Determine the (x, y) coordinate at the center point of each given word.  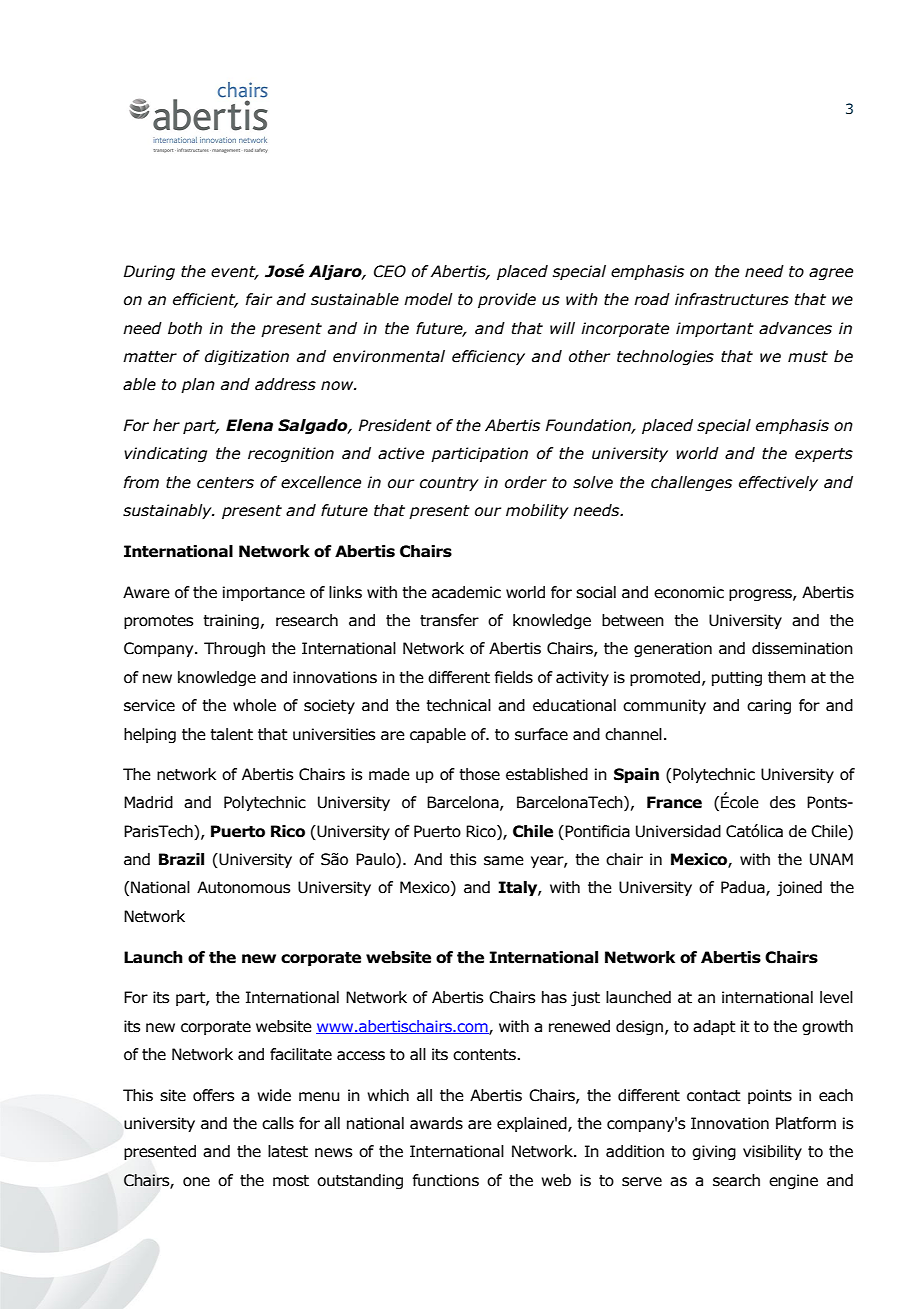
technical (458, 705)
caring (769, 706)
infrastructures (732, 299)
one (196, 1182)
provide (507, 300)
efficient (205, 300)
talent (231, 734)
